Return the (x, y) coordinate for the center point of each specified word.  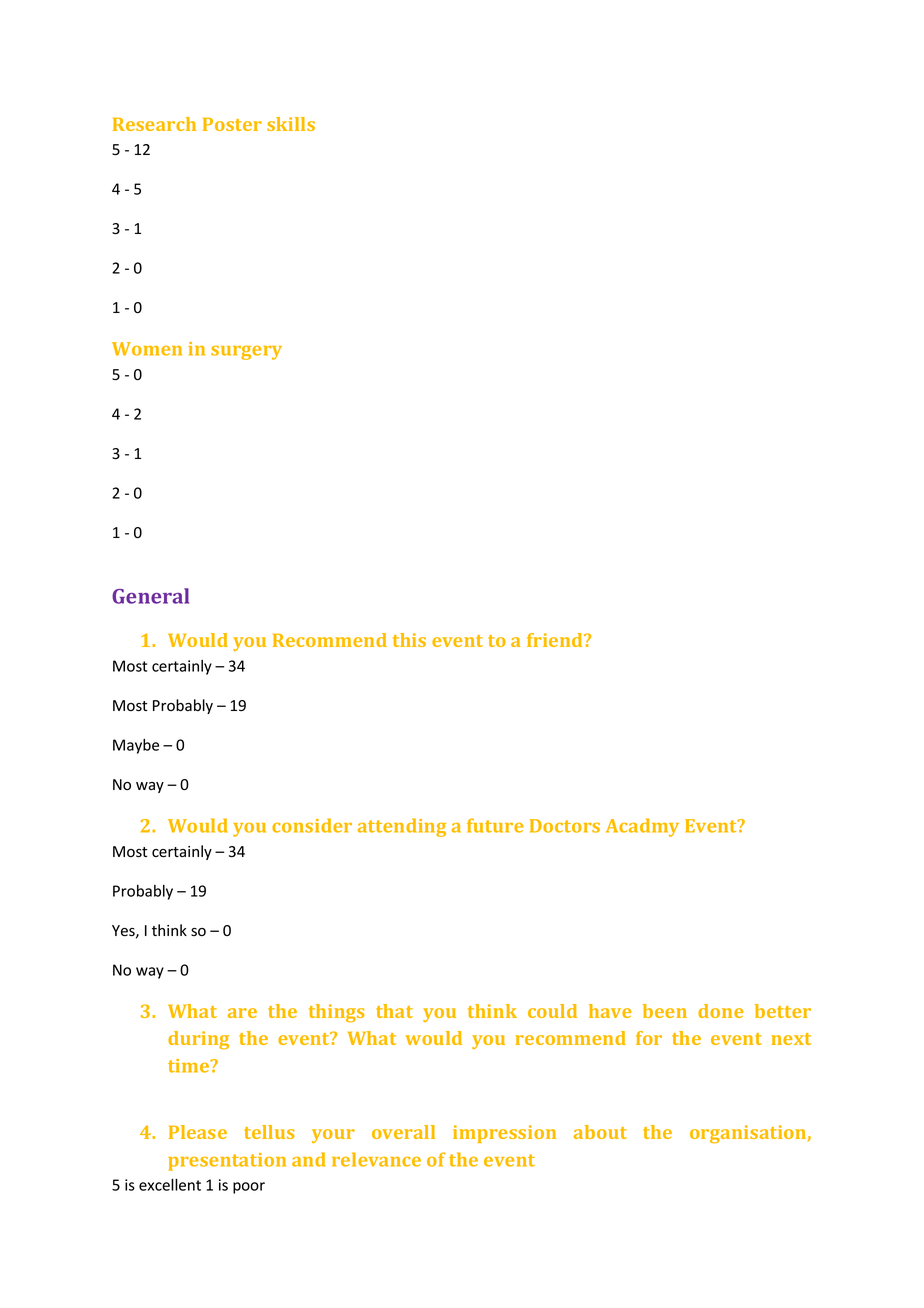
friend (556, 640)
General (150, 596)
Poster (232, 124)
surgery (246, 352)
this (409, 640)
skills (291, 124)
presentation (227, 1162)
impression (504, 1134)
